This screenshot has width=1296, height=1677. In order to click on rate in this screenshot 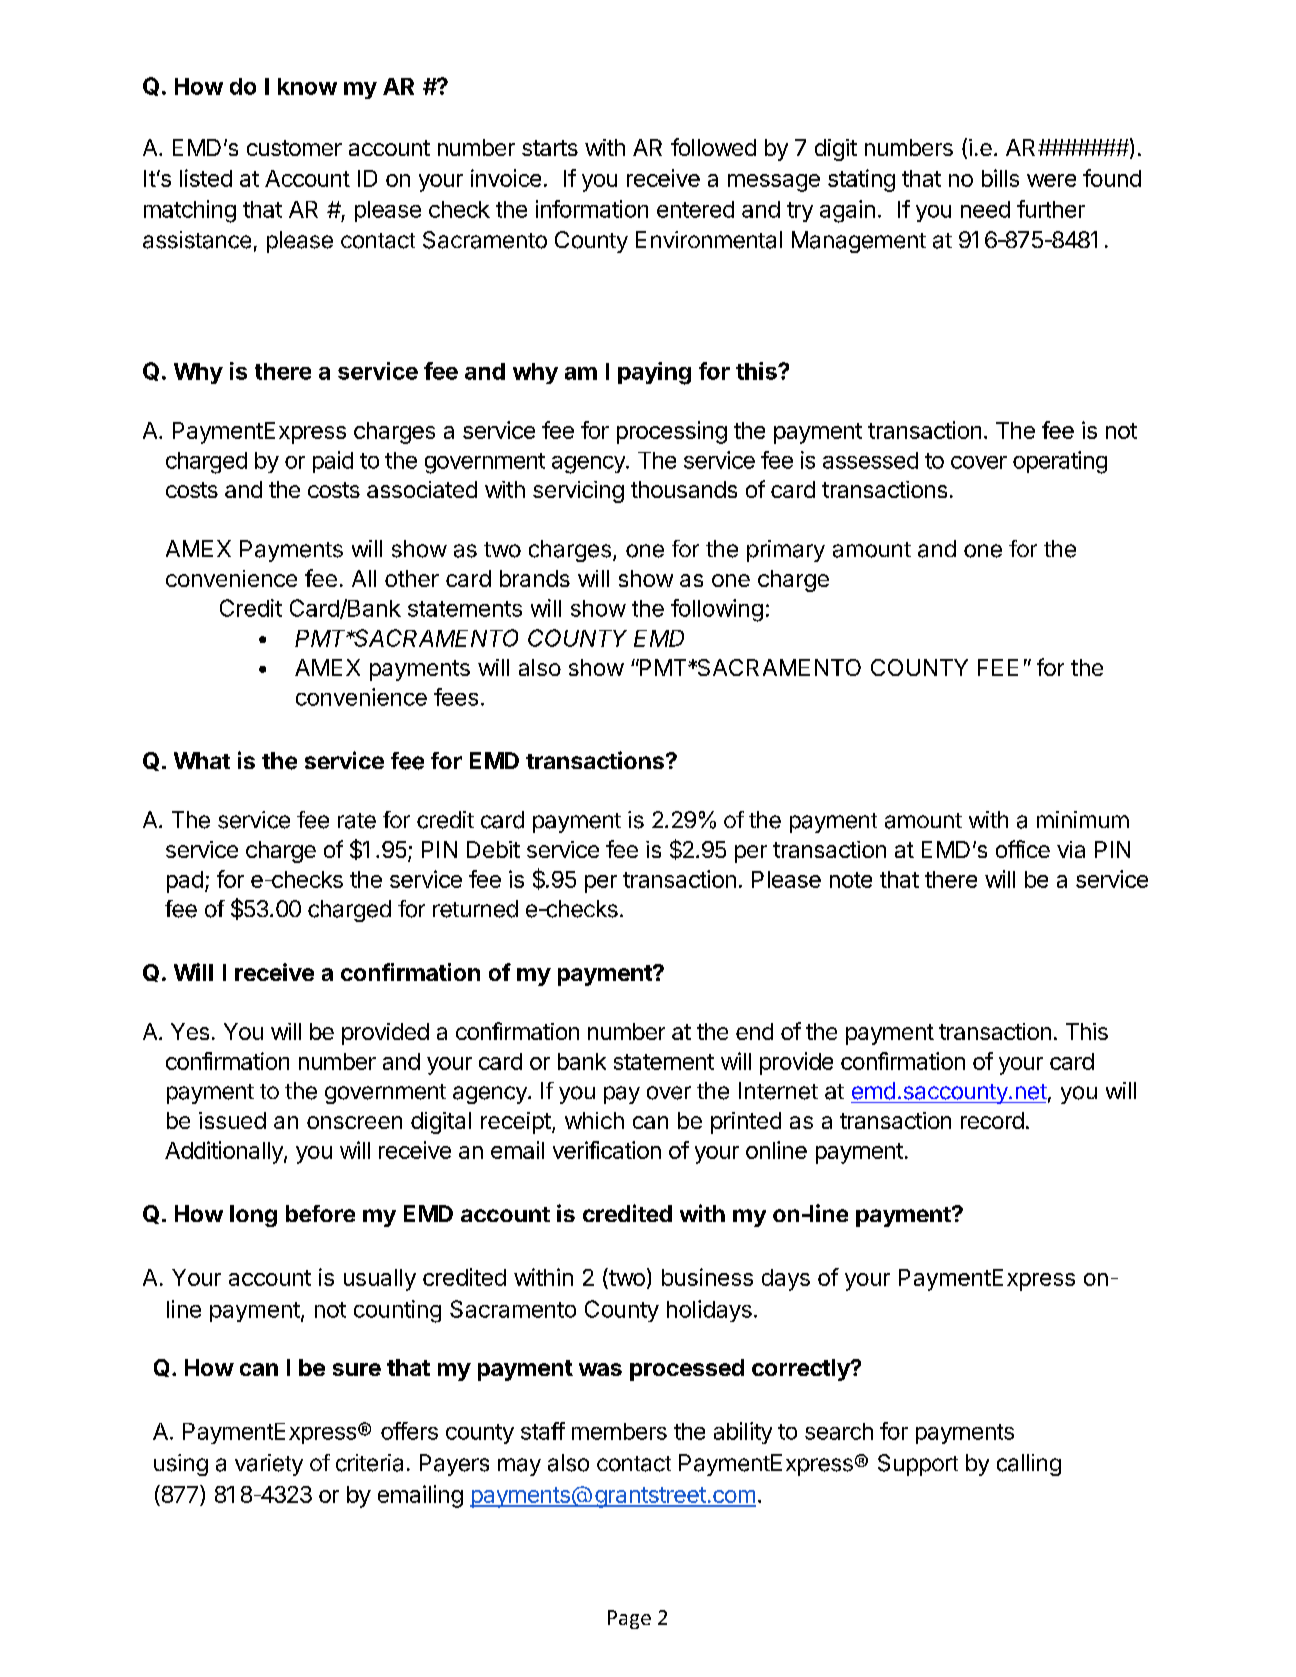, I will do `click(357, 821)`.
